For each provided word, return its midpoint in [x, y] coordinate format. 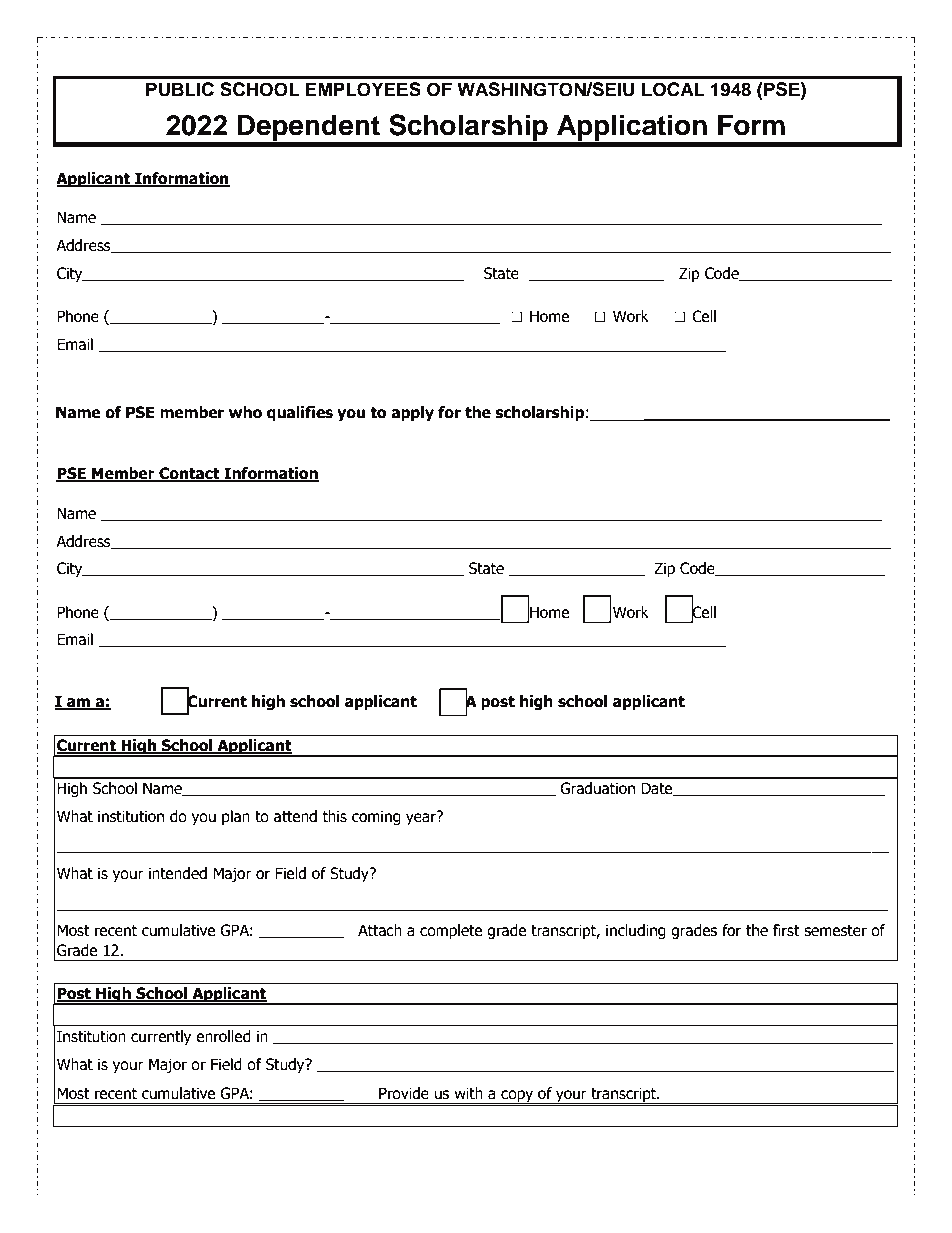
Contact [189, 474]
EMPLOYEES [363, 89]
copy [517, 1097]
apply [412, 413]
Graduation [597, 788]
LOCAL [673, 89]
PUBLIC [180, 89]
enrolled [223, 1036]
